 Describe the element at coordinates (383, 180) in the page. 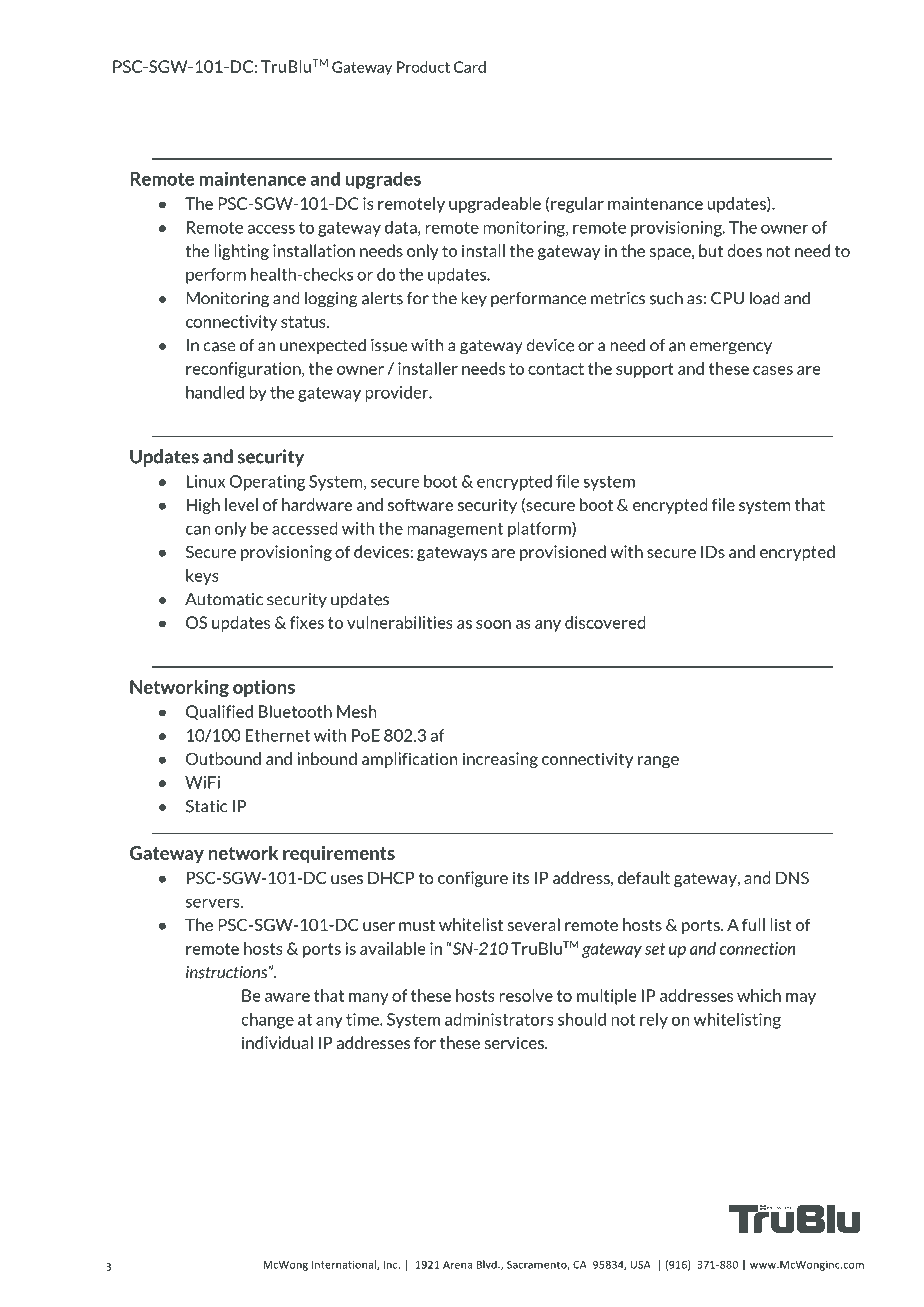

I see `upgrades` at that location.
